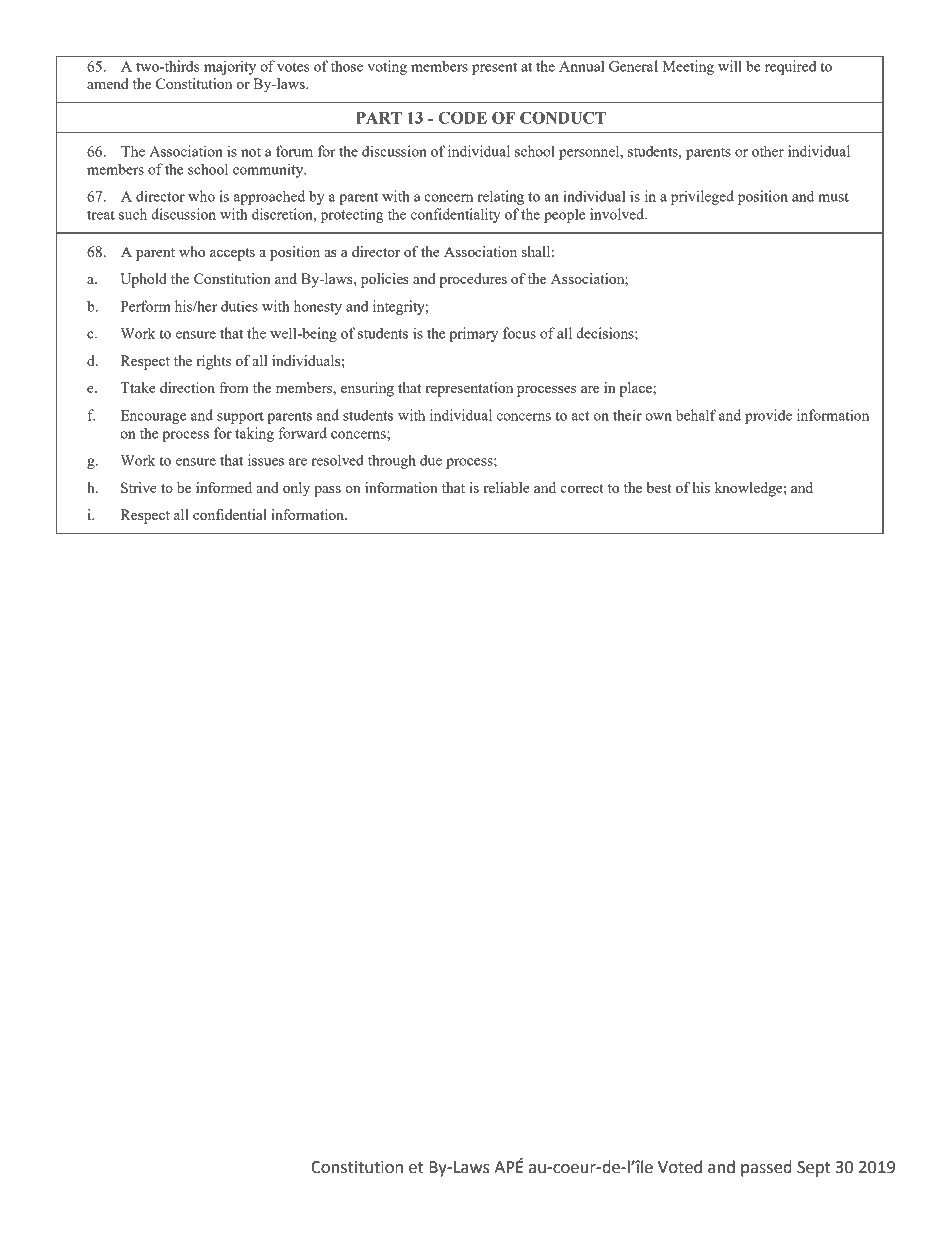 The height and width of the screenshot is (1233, 952). Describe the element at coordinates (768, 416) in the screenshot. I see `provide` at that location.
